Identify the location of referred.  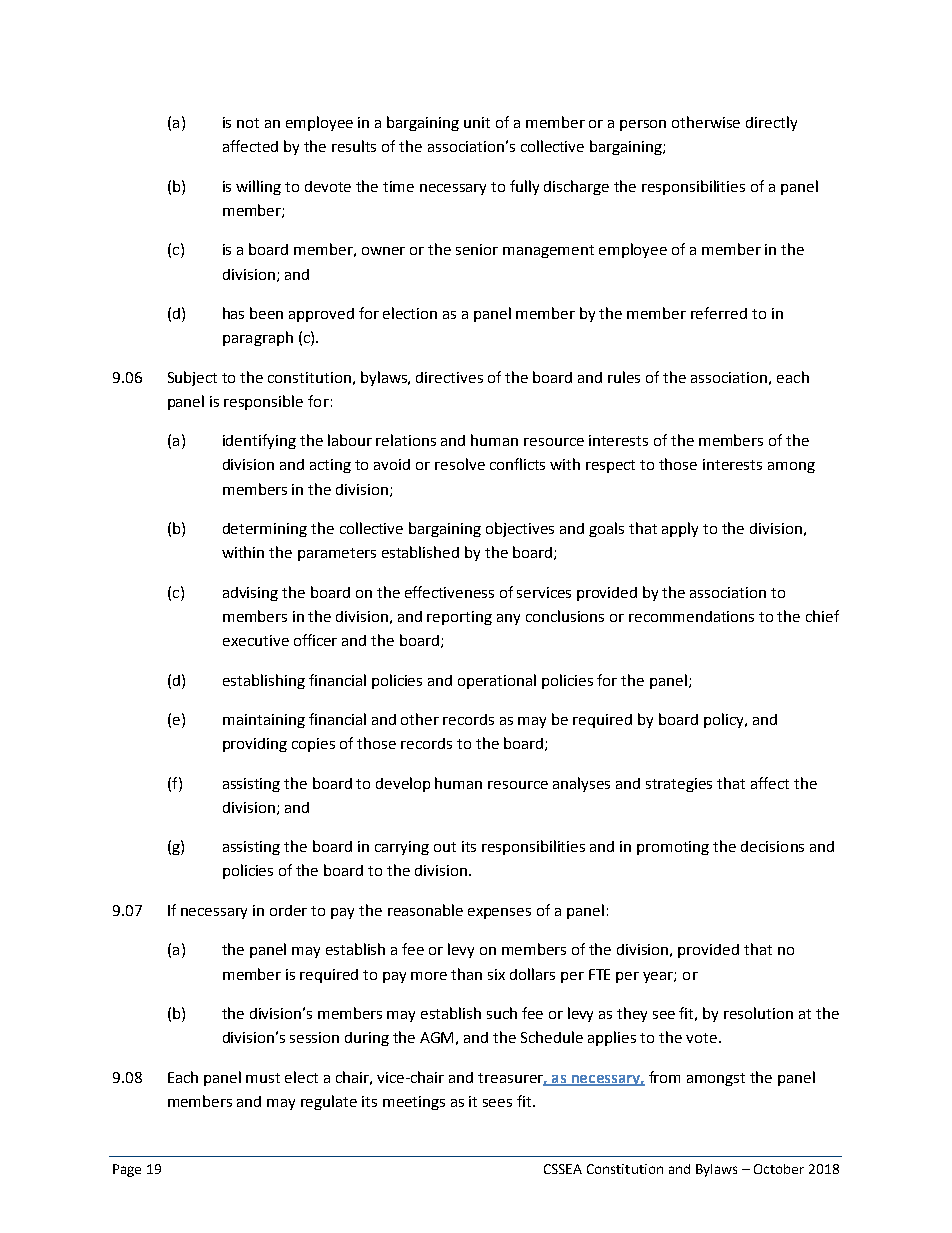
(719, 313).
